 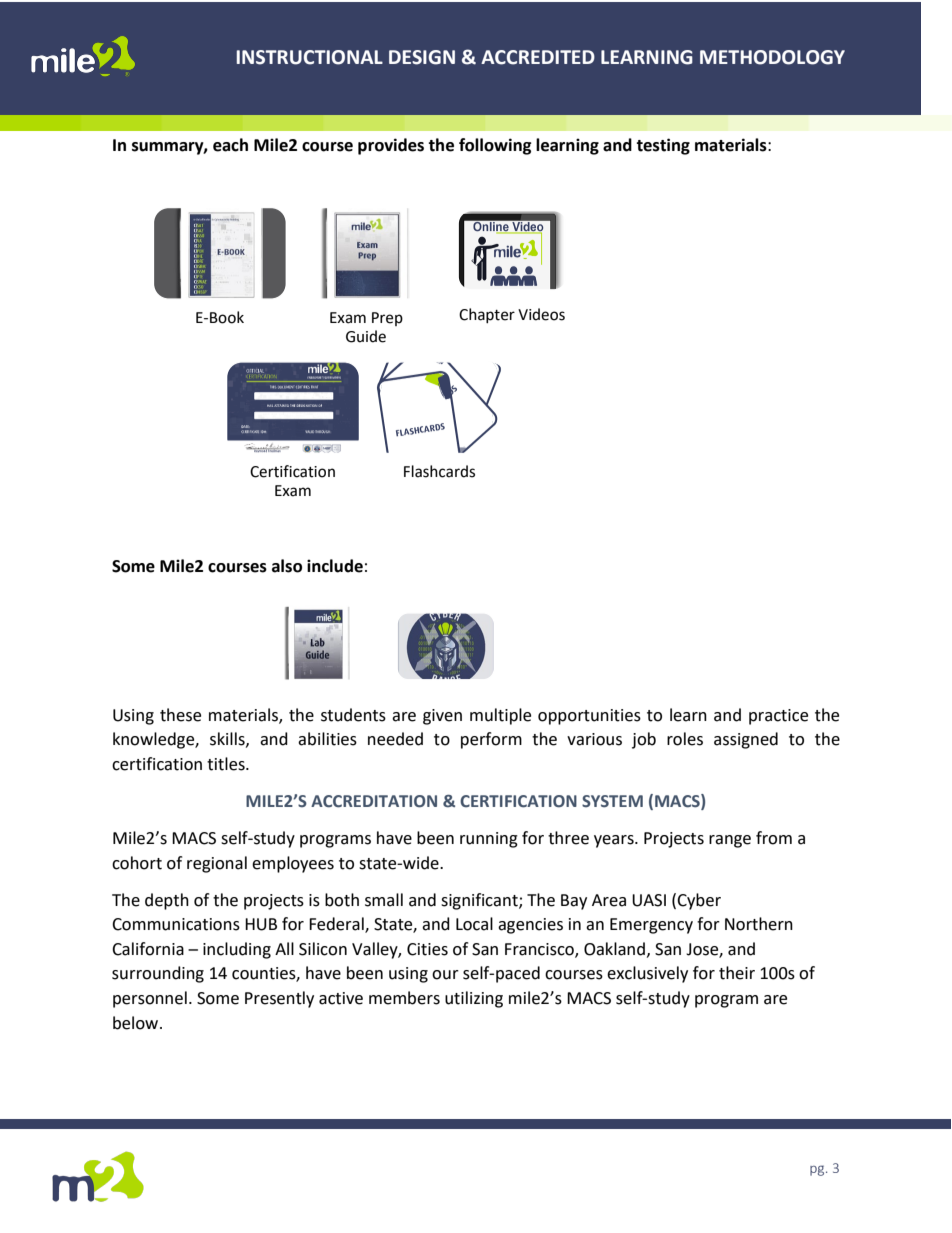 What do you see at coordinates (778, 717) in the page?
I see `practice` at bounding box center [778, 717].
